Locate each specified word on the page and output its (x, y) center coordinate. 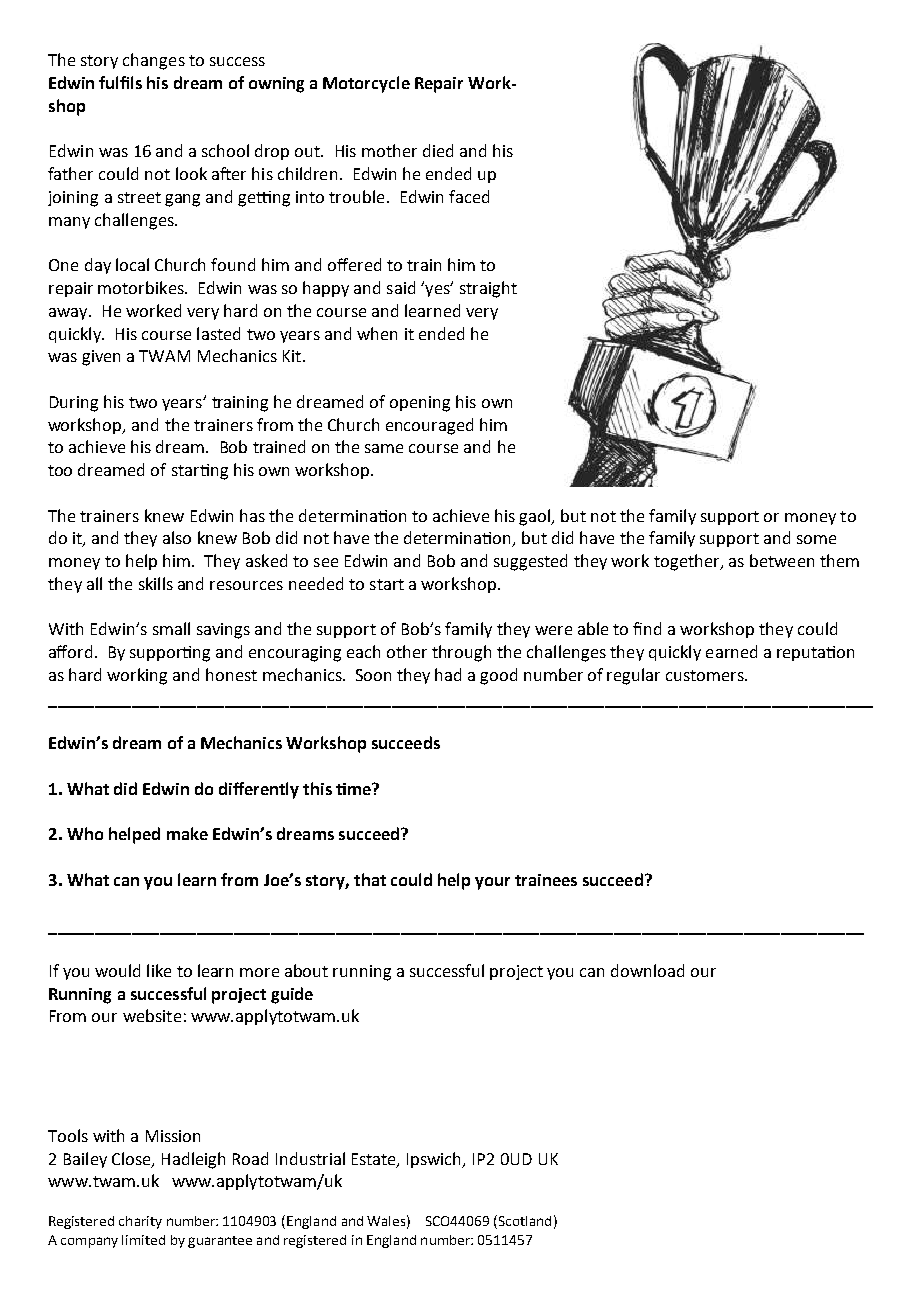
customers (706, 675)
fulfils (120, 82)
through (461, 653)
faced (469, 196)
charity (140, 1222)
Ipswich (435, 1160)
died (438, 150)
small (171, 628)
